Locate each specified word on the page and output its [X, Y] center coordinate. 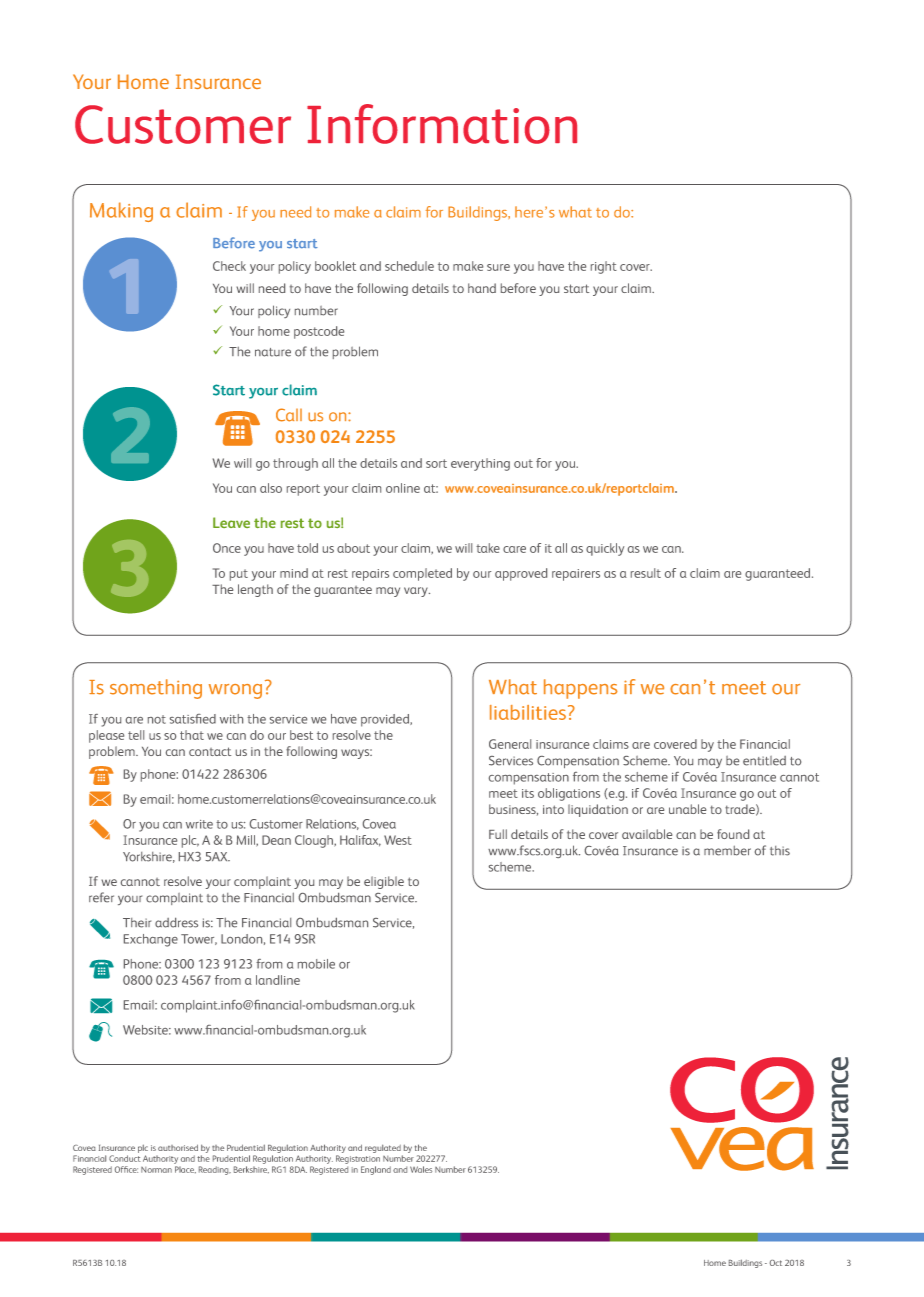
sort [436, 463]
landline [278, 980]
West [398, 840]
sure [498, 267]
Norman [156, 1170]
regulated [384, 1150]
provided [386, 720]
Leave [231, 522]
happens [581, 689]
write [199, 824]
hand [482, 288]
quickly [605, 549]
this [780, 851]
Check [229, 266]
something [156, 689]
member [727, 850]
